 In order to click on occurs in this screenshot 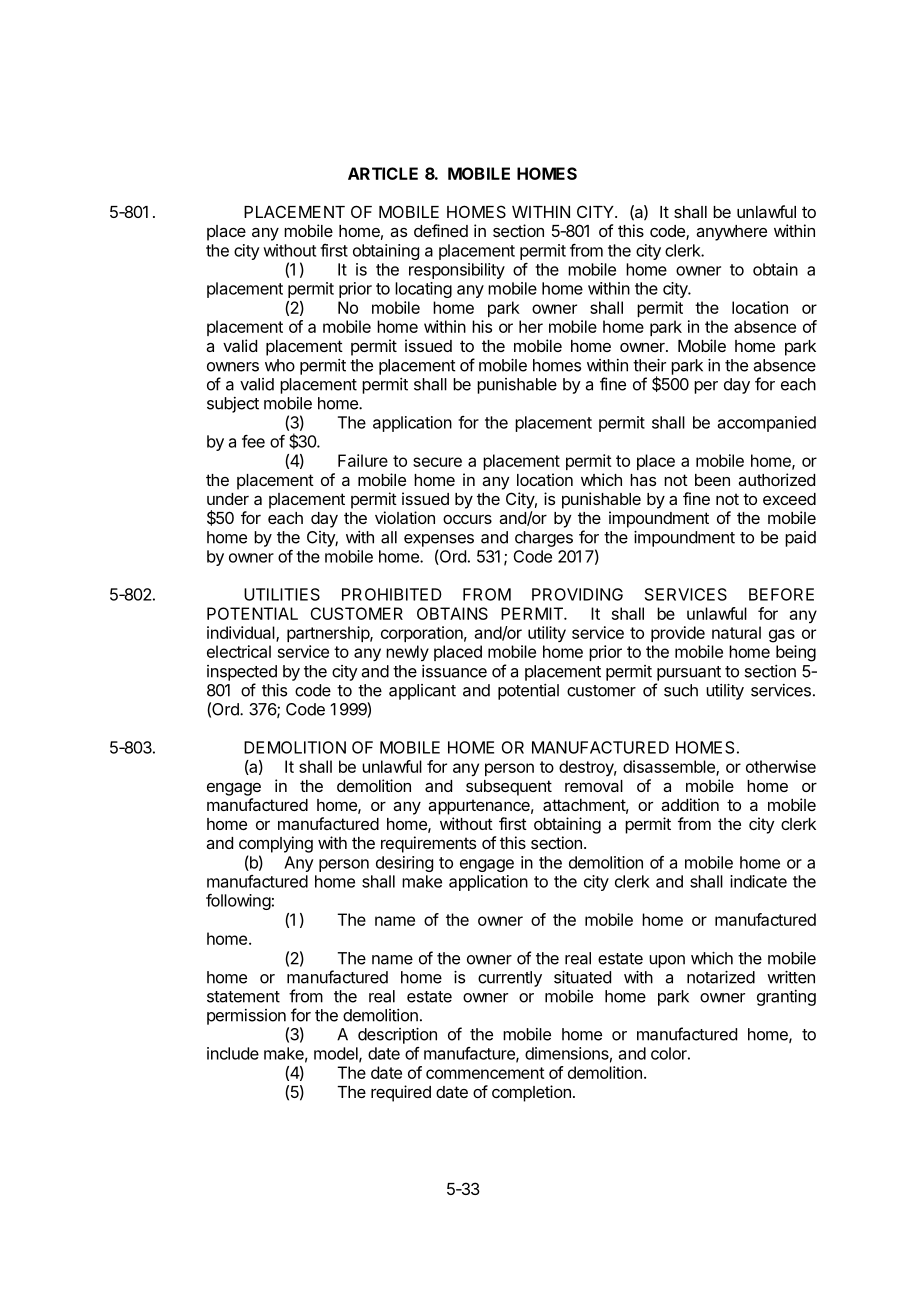, I will do `click(467, 519)`.
